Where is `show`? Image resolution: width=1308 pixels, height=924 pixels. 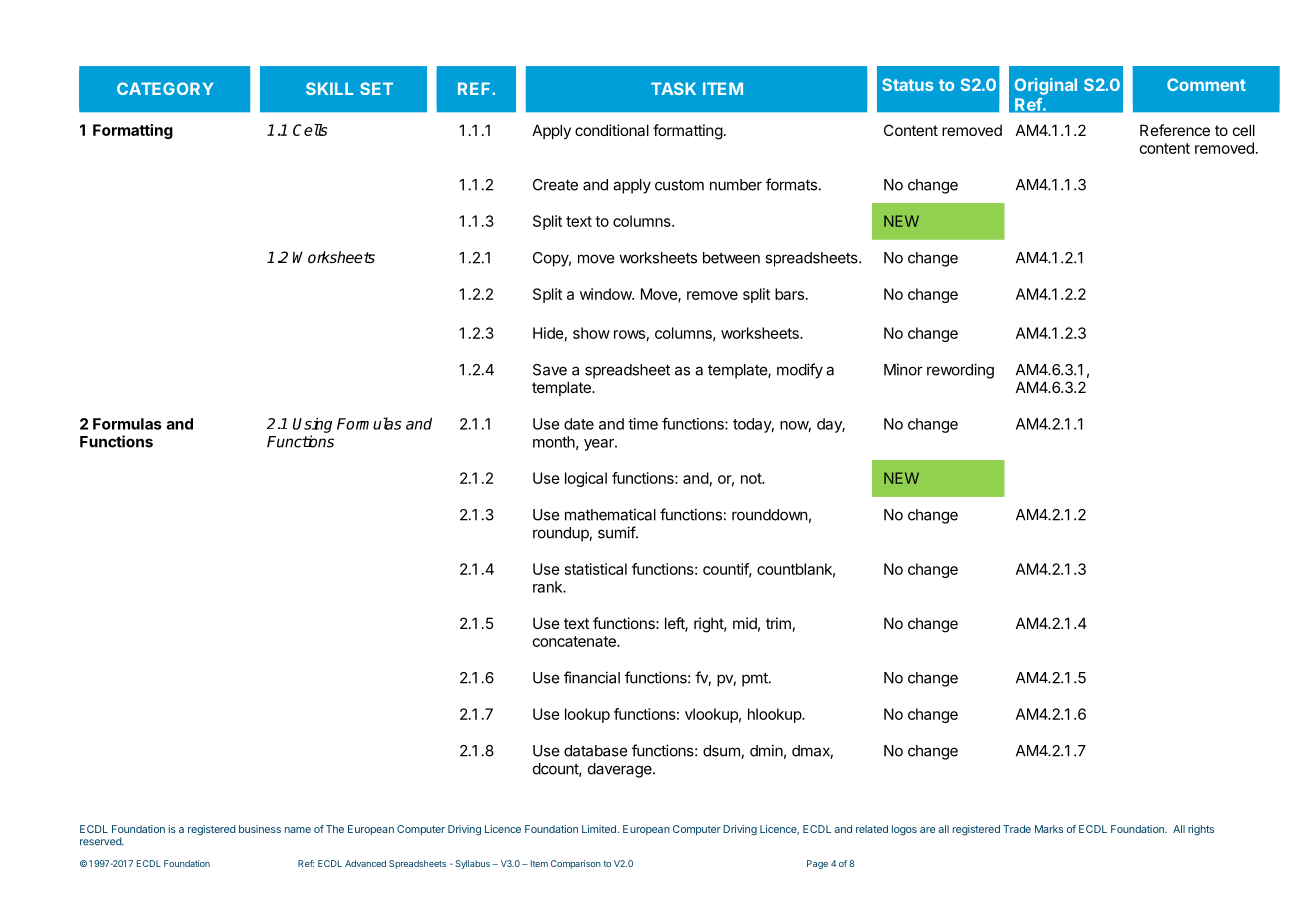 show is located at coordinates (591, 333).
